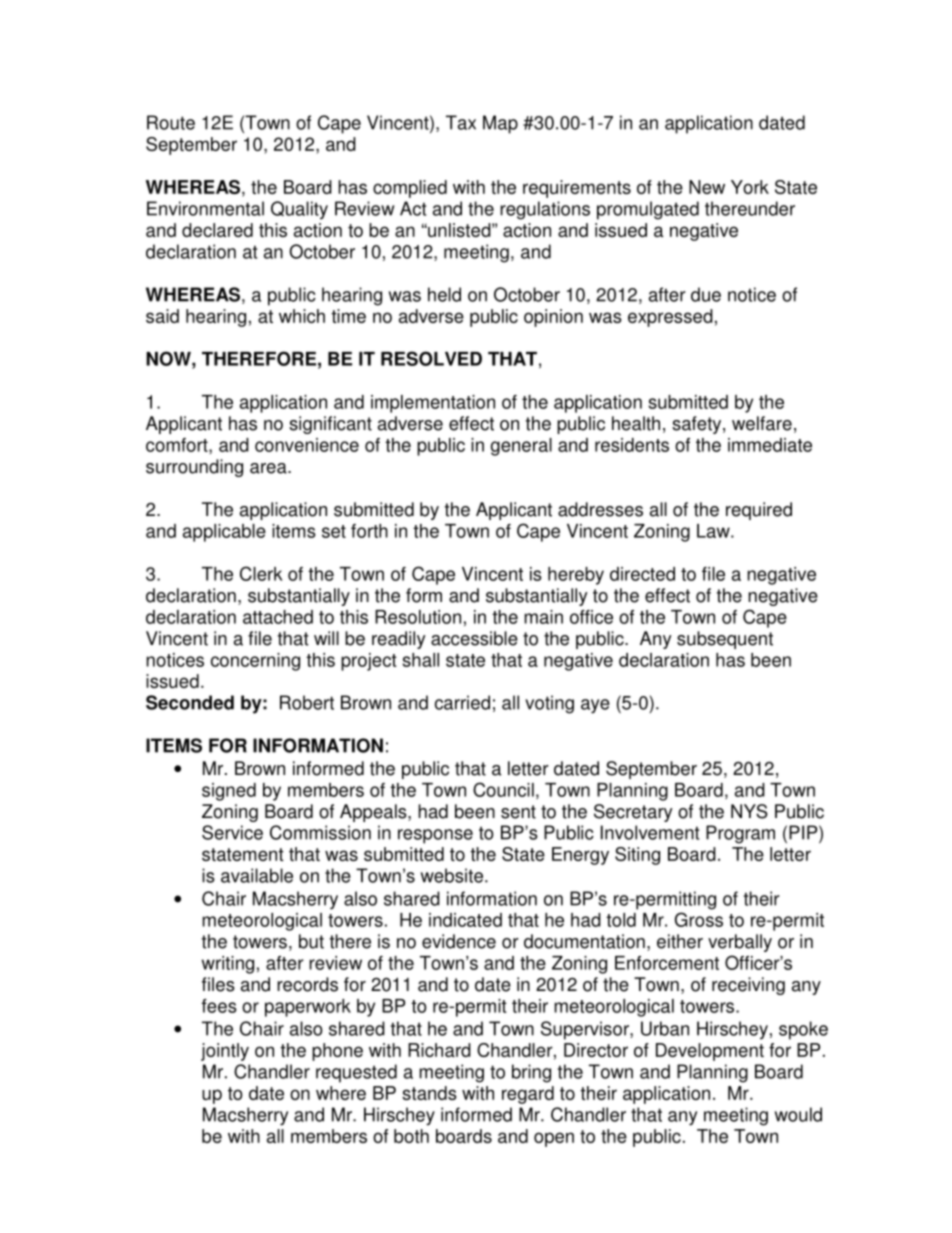 The width and height of the screenshot is (952, 1233). I want to click on concerning, so click(255, 662).
